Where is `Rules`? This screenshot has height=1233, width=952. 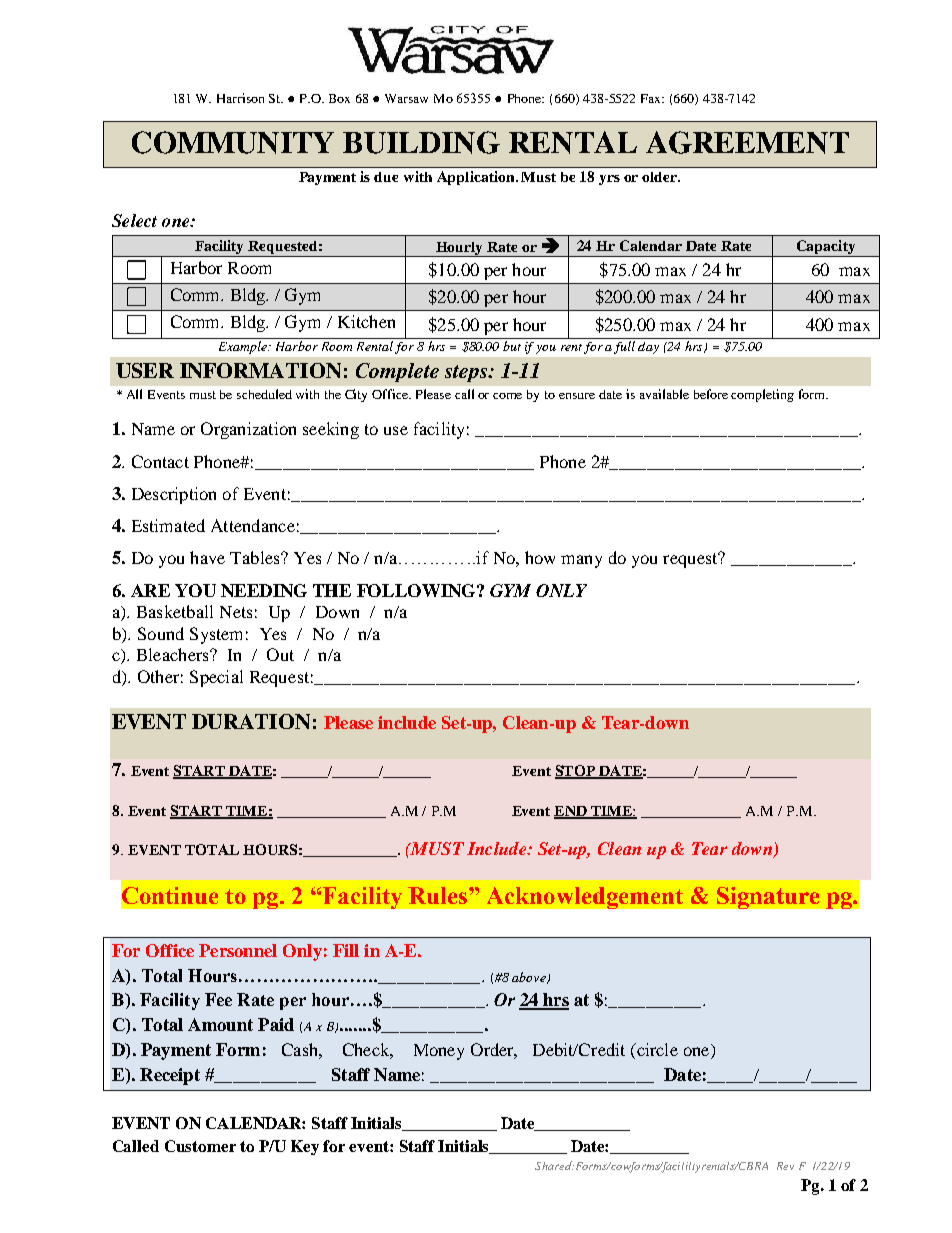 Rules is located at coordinates (437, 895).
